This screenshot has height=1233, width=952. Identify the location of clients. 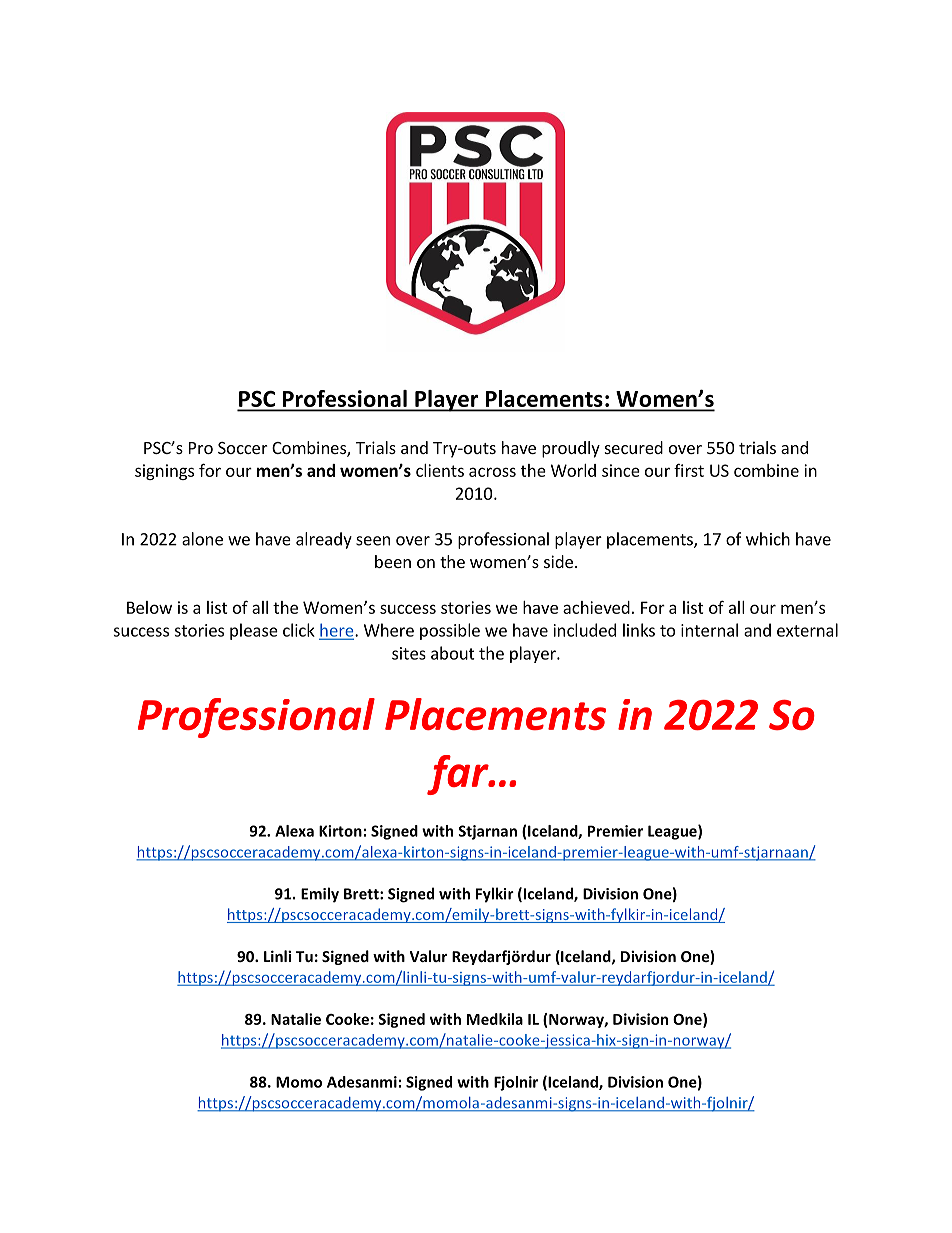
(440, 470).
